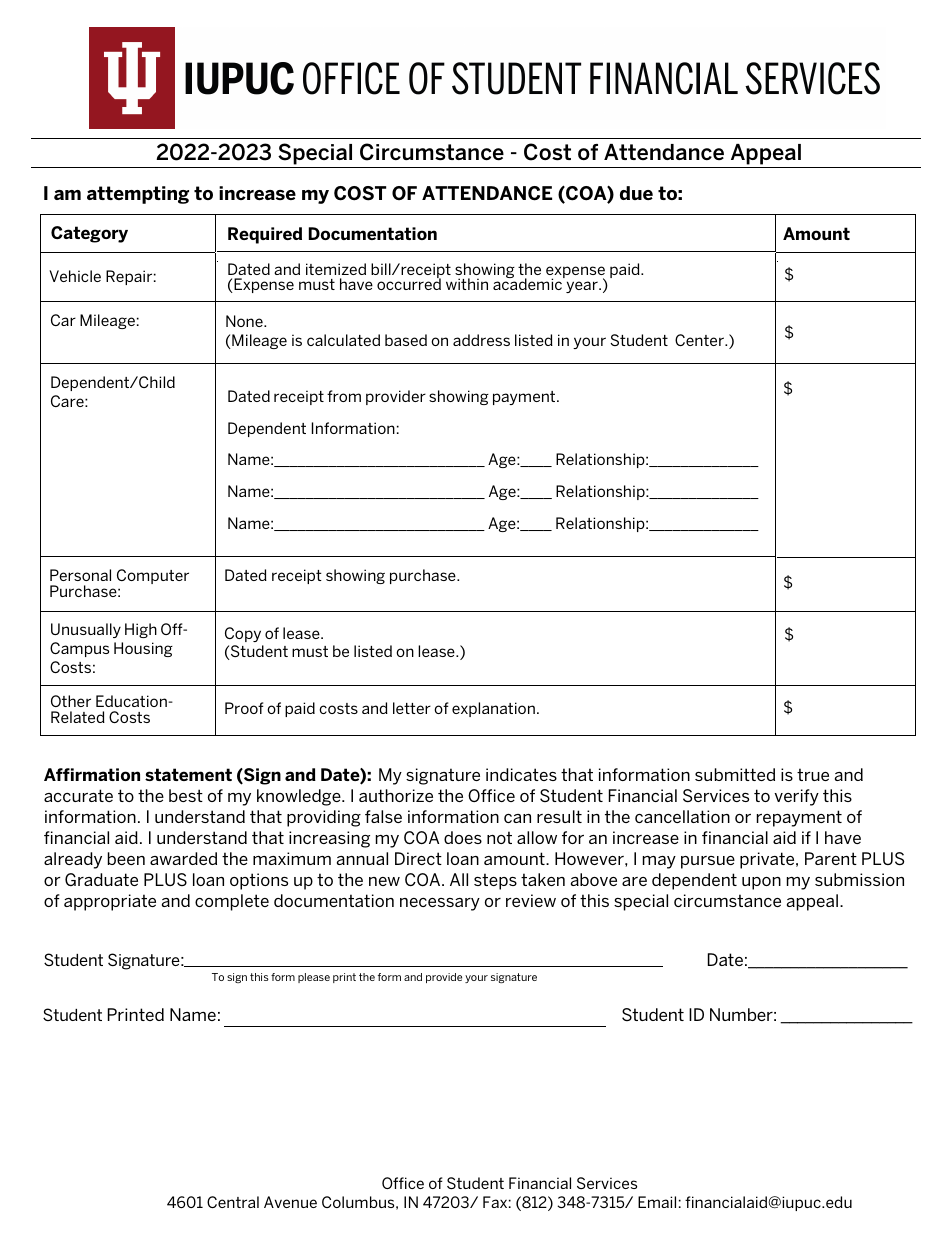 The image size is (952, 1233). I want to click on attempting, so click(138, 195).
